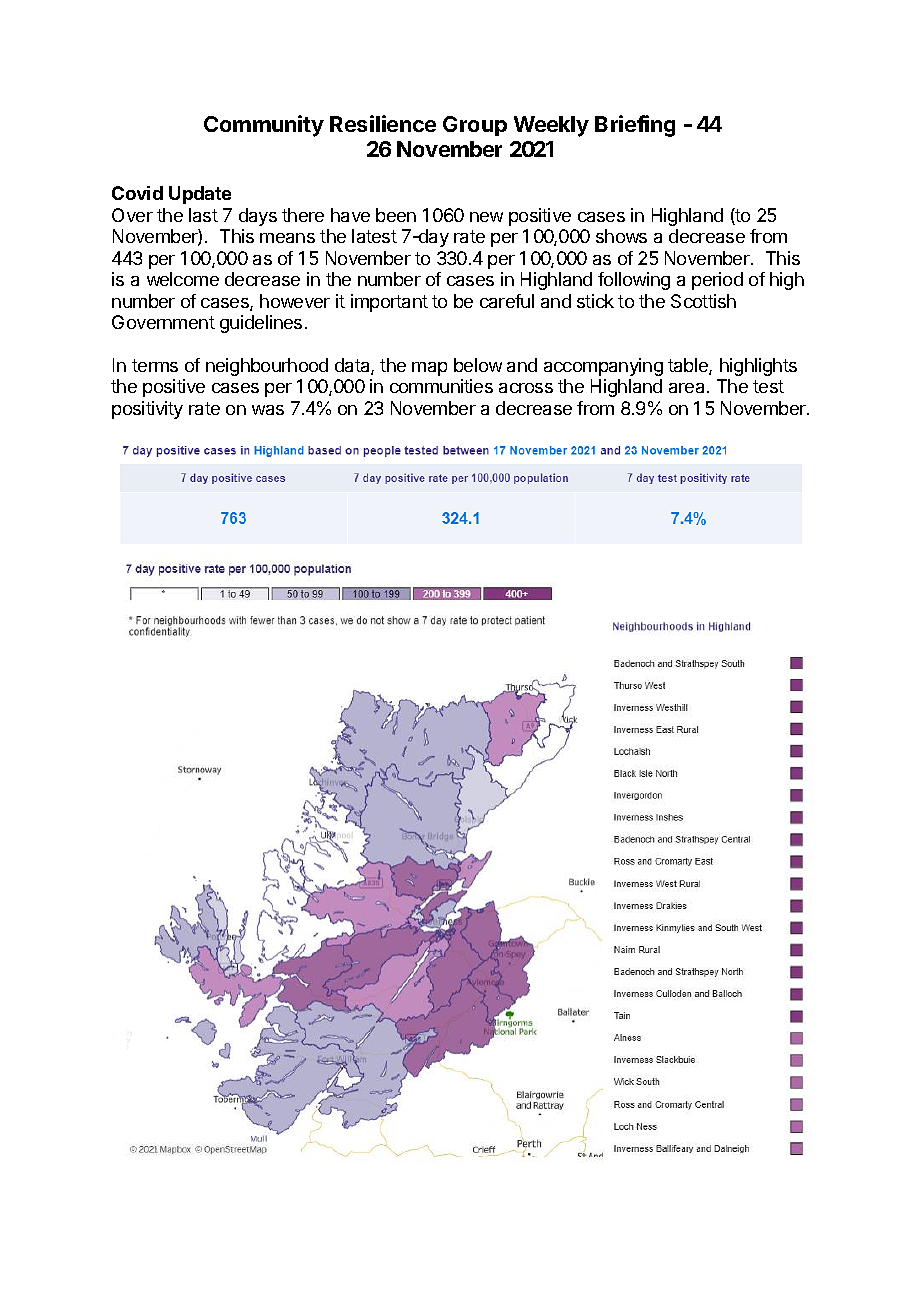 The height and width of the screenshot is (1308, 924). I want to click on important, so click(389, 303).
